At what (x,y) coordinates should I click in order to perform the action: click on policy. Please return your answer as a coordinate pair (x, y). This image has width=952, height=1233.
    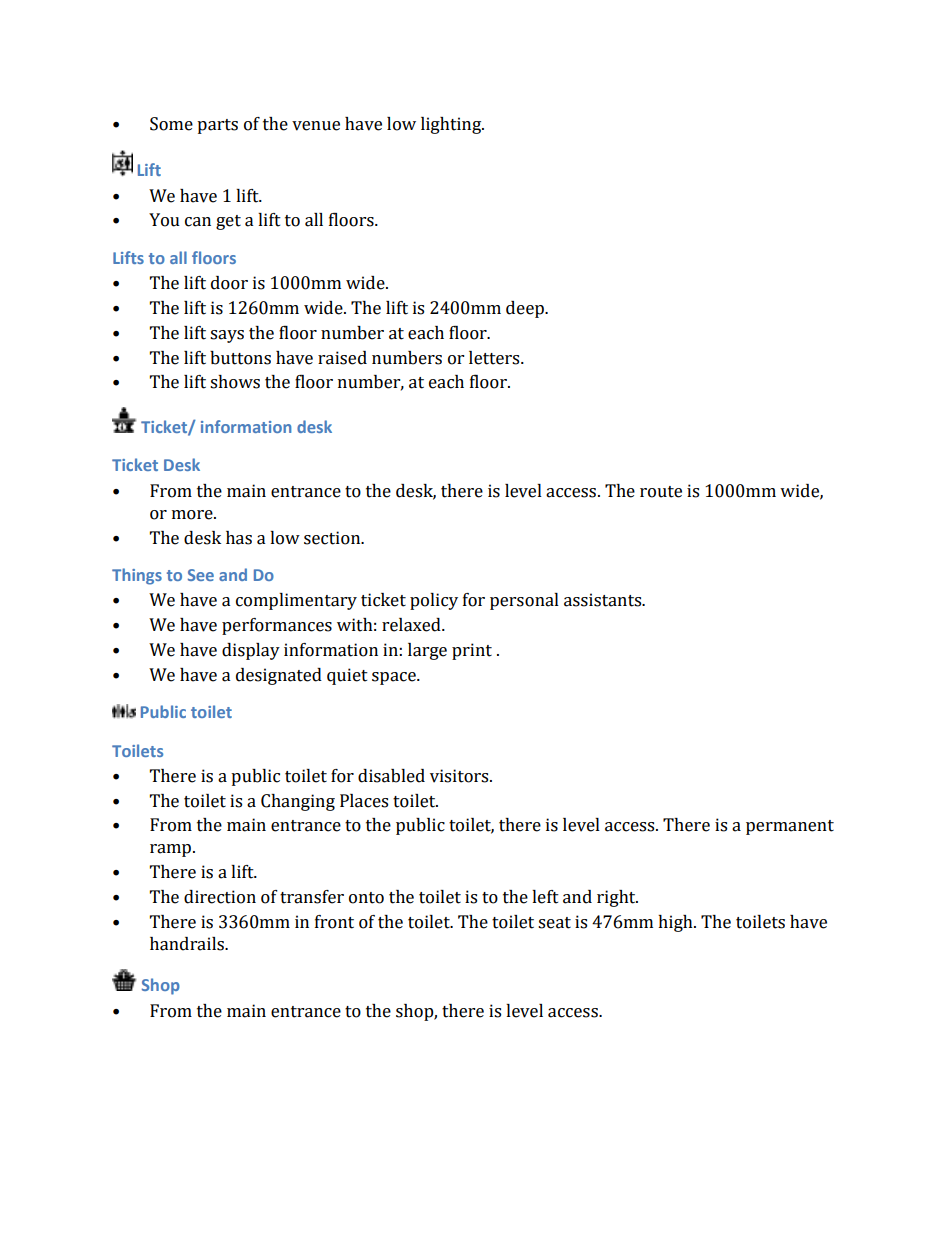
    Looking at the image, I should click on (434, 601).
